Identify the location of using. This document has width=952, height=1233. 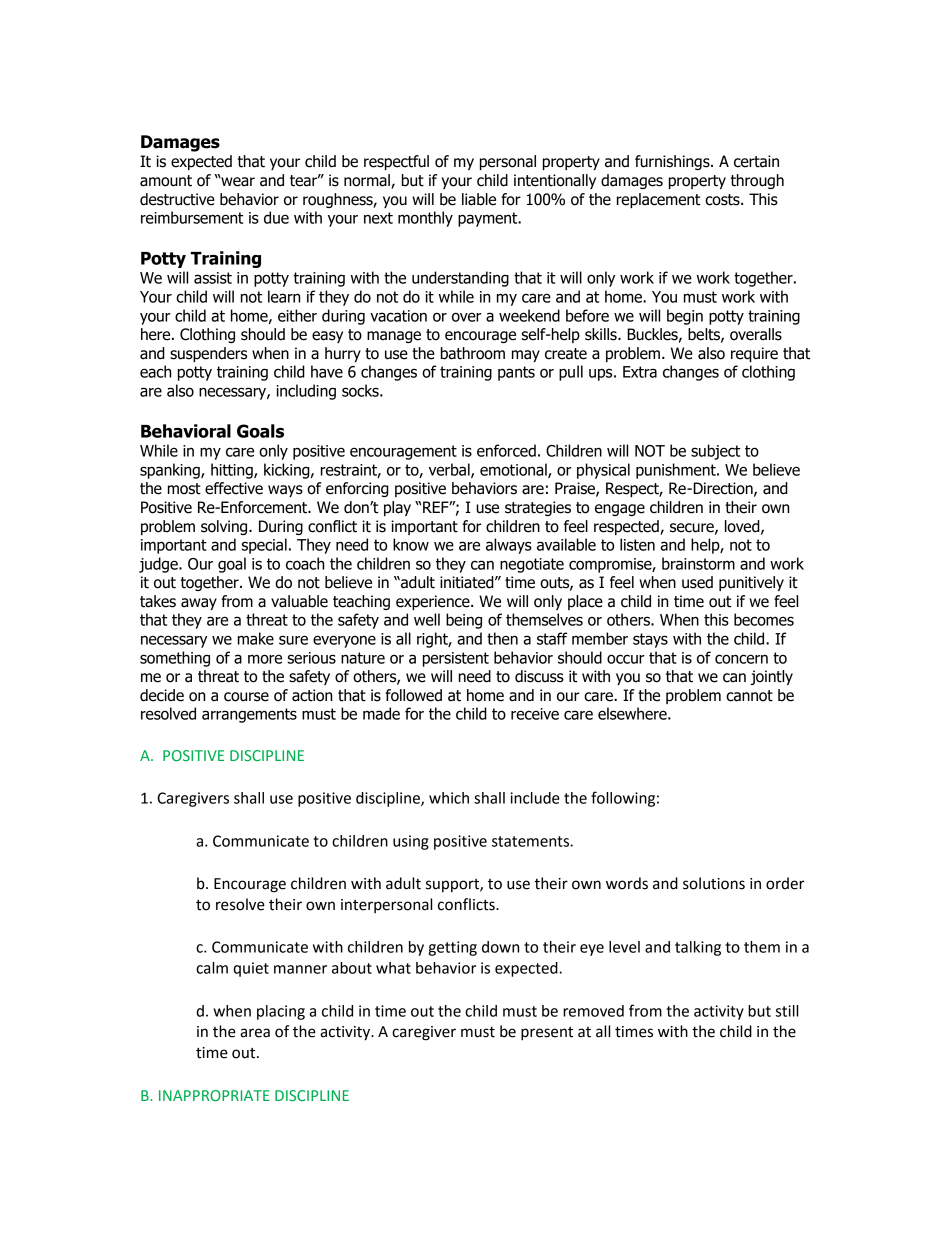
(411, 842).
